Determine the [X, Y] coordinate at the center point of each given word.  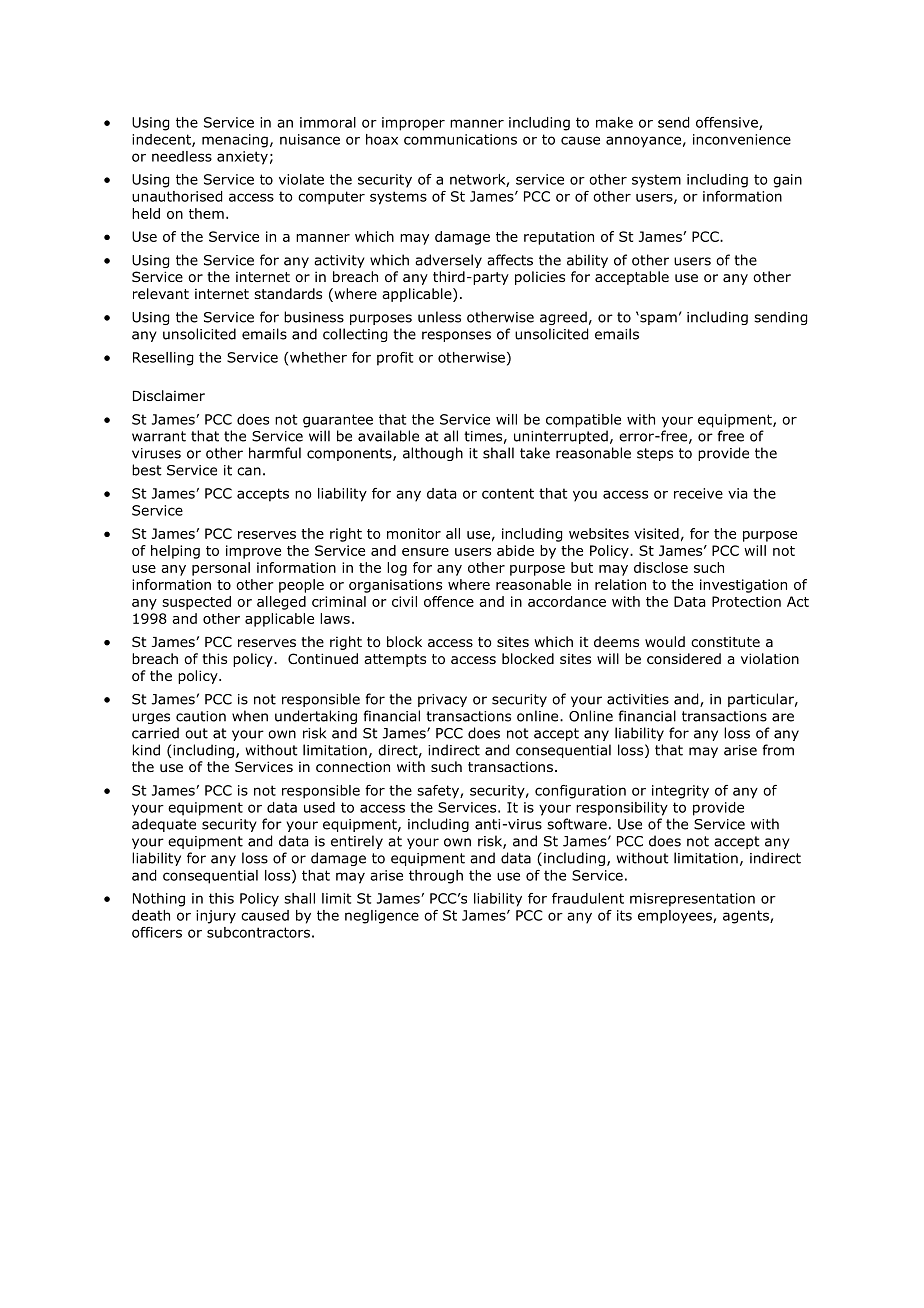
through [436, 877]
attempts [395, 660]
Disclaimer [169, 395]
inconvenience [742, 139]
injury [216, 917]
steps [655, 454]
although [433, 454]
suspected [196, 603]
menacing [235, 141]
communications [460, 139]
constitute [725, 642]
